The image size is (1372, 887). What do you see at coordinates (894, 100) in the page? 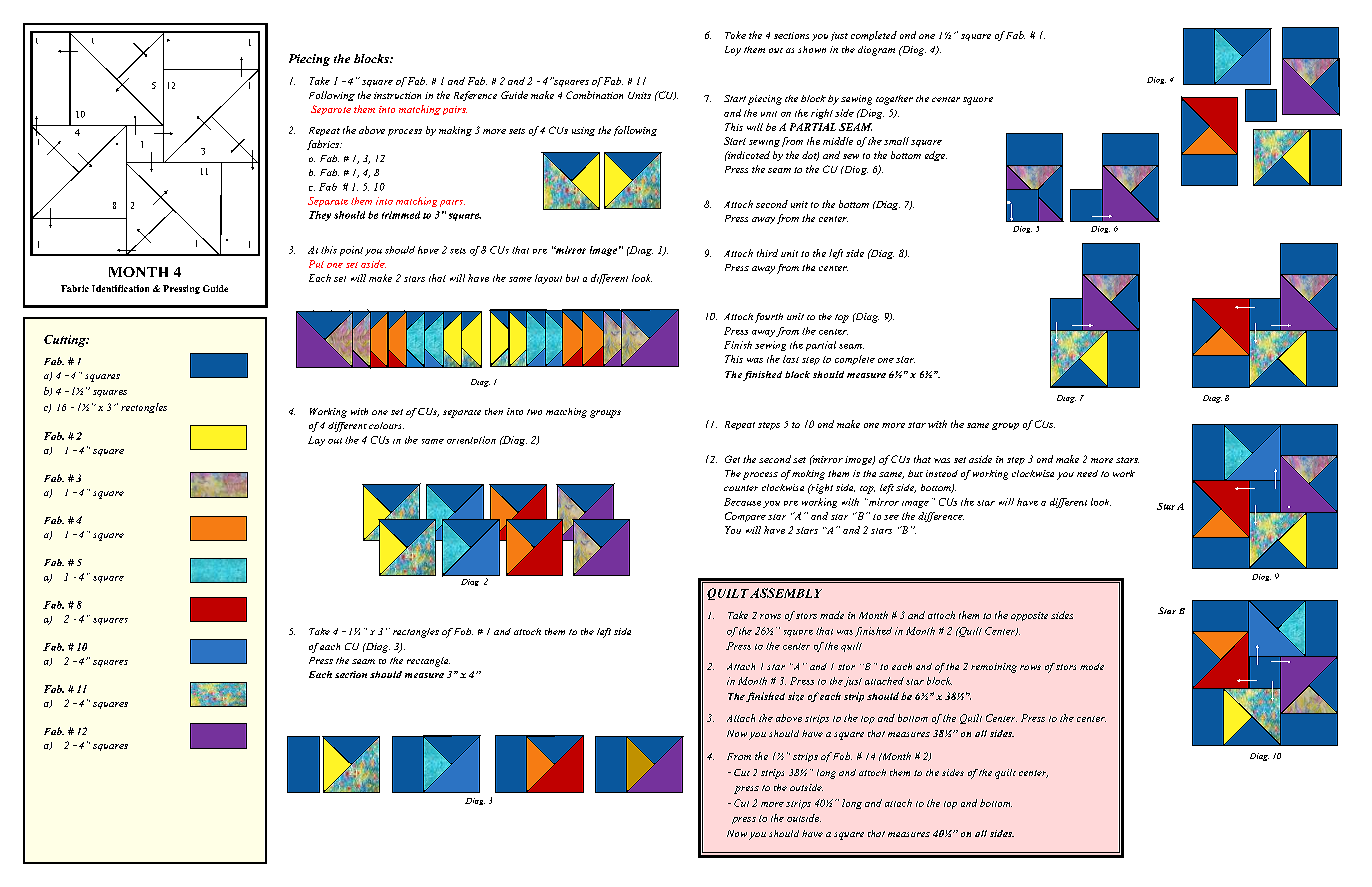
I see `together` at bounding box center [894, 100].
